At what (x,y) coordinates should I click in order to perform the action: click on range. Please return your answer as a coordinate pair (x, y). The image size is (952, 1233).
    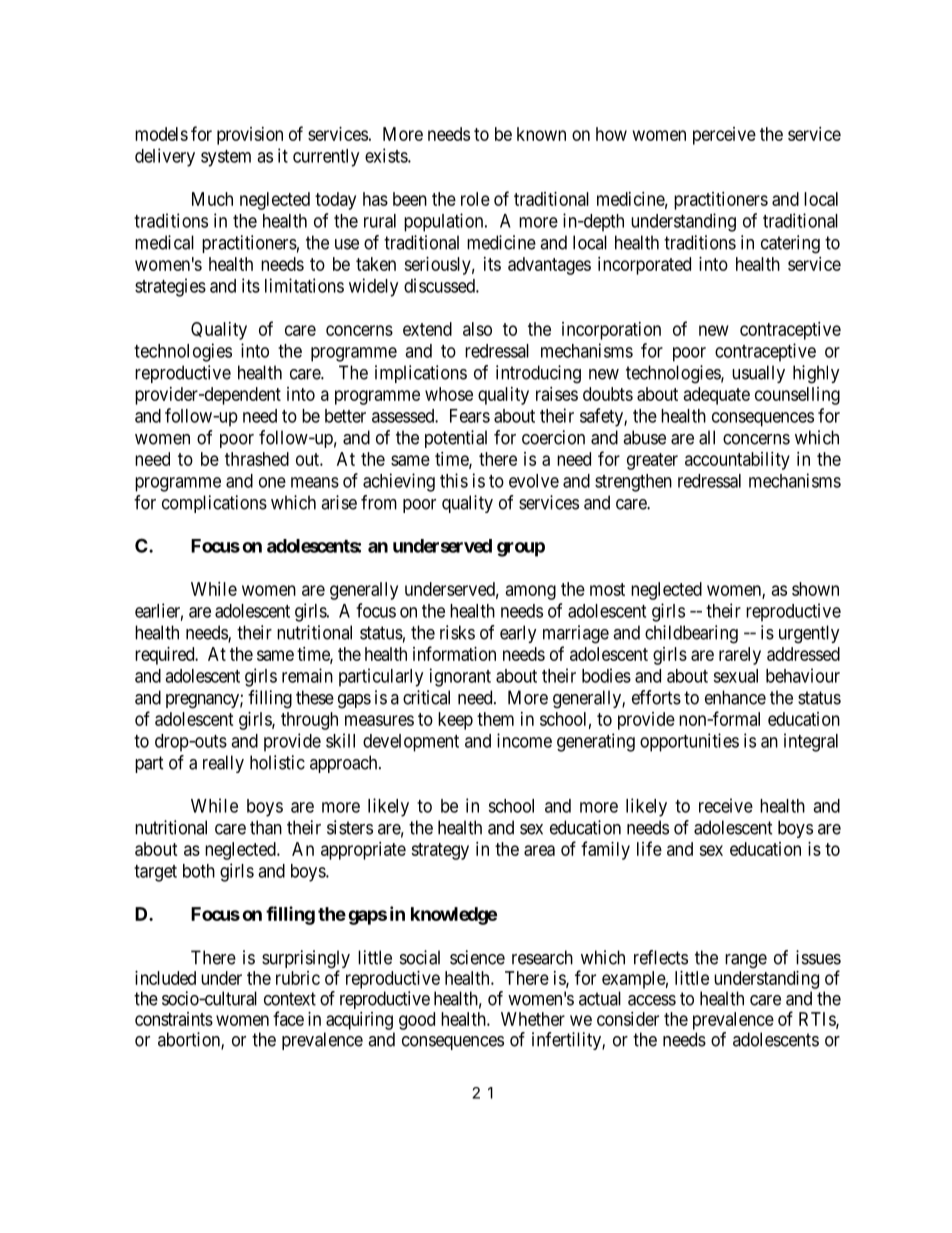
    Looking at the image, I should click on (746, 961).
